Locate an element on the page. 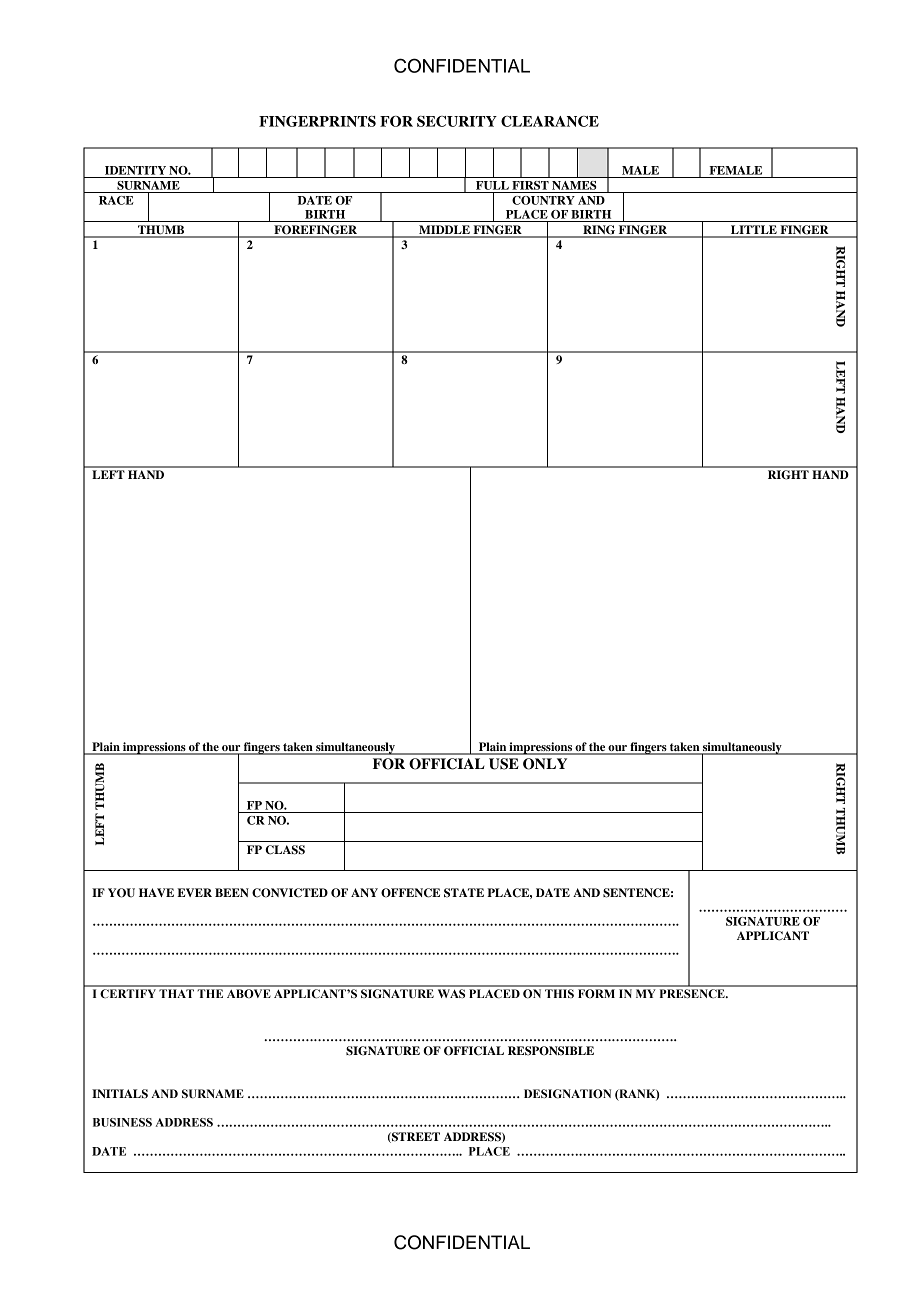  USE is located at coordinates (504, 764).
